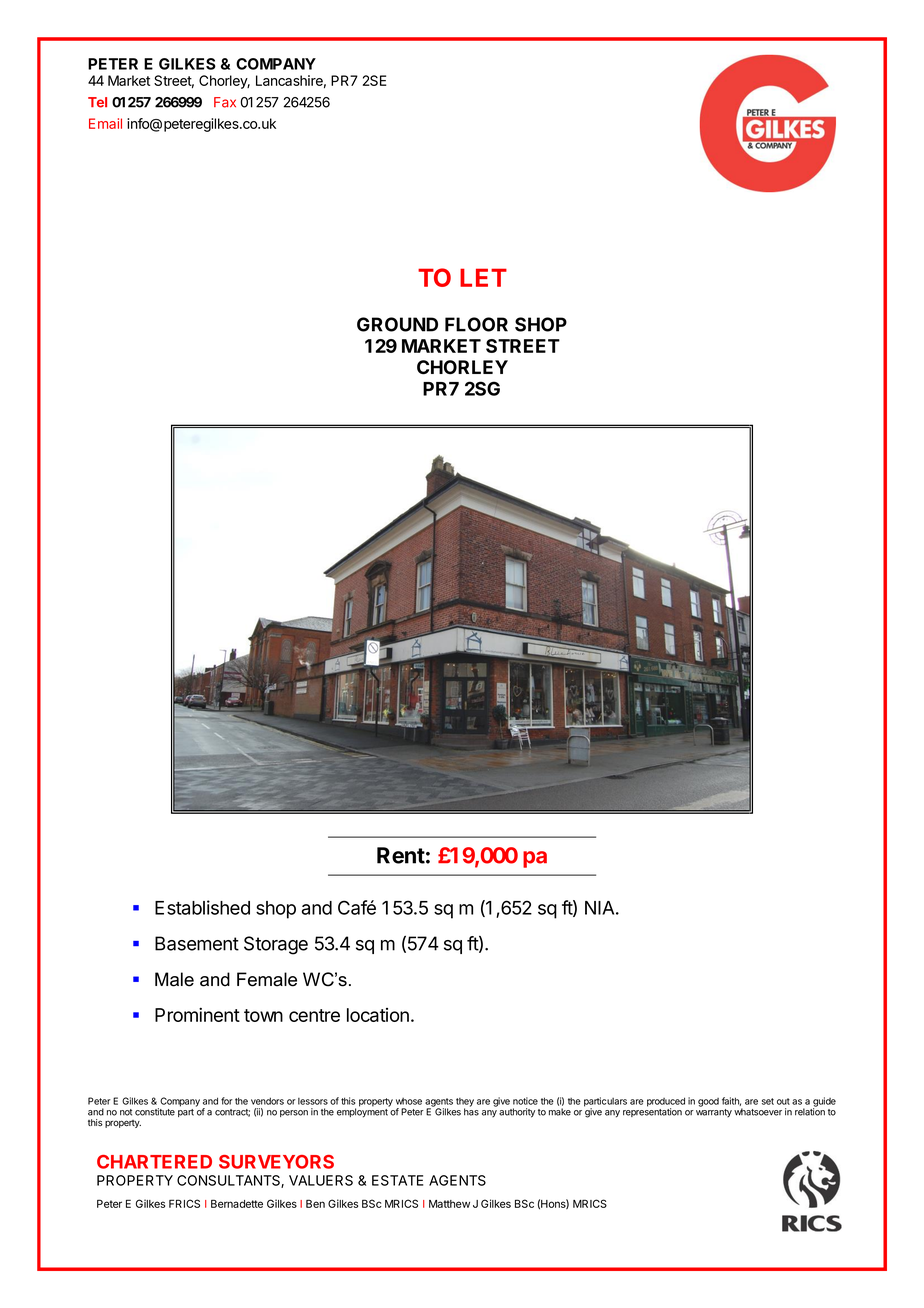 The image size is (924, 1308). What do you see at coordinates (768, 1101) in the image?
I see `set` at bounding box center [768, 1101].
